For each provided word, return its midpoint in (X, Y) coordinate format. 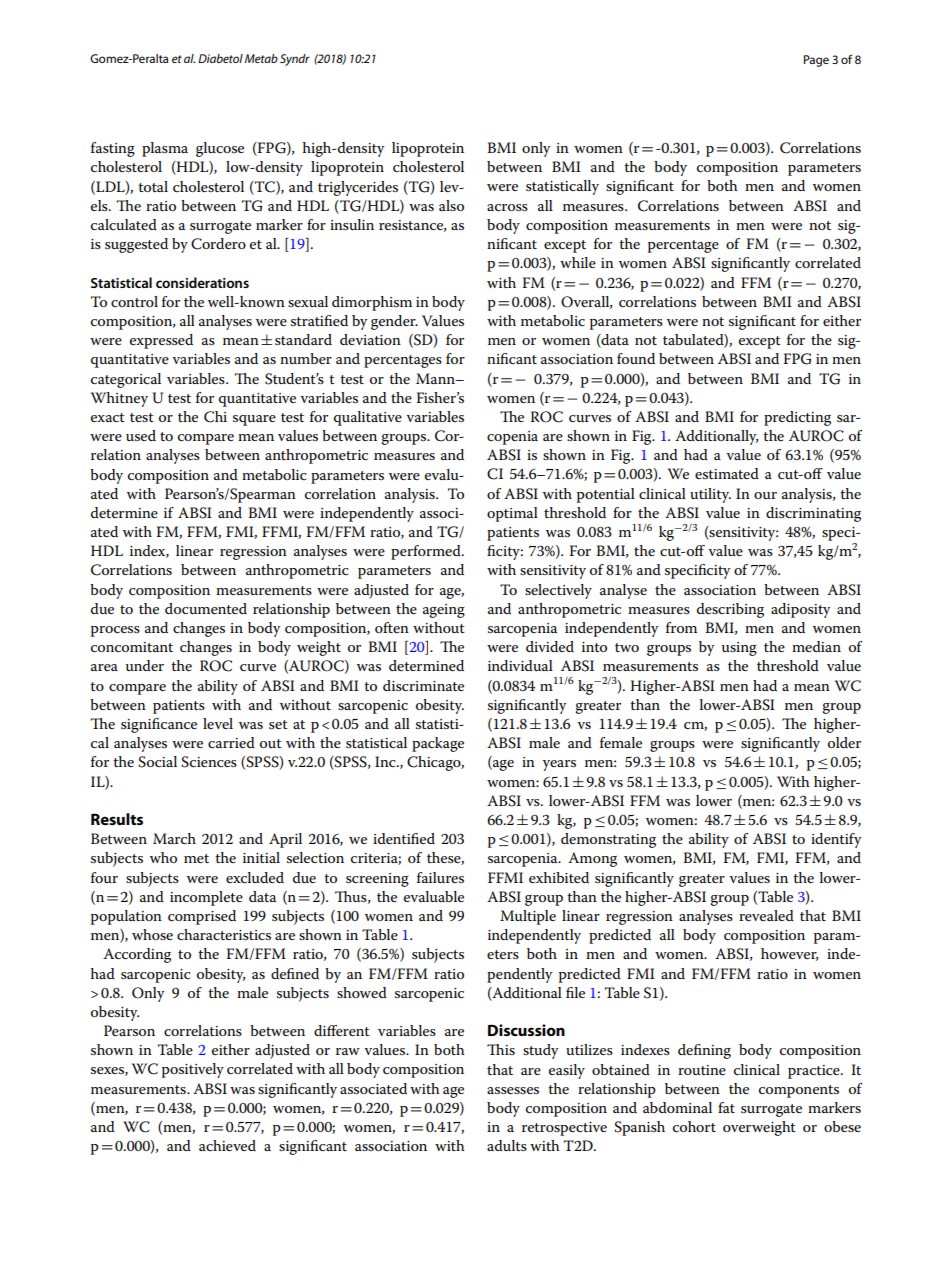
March (174, 838)
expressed (161, 341)
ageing (444, 611)
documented (206, 608)
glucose (220, 149)
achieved (227, 1145)
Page (816, 61)
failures (440, 877)
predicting (797, 418)
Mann (436, 378)
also (451, 205)
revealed (766, 915)
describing (730, 610)
